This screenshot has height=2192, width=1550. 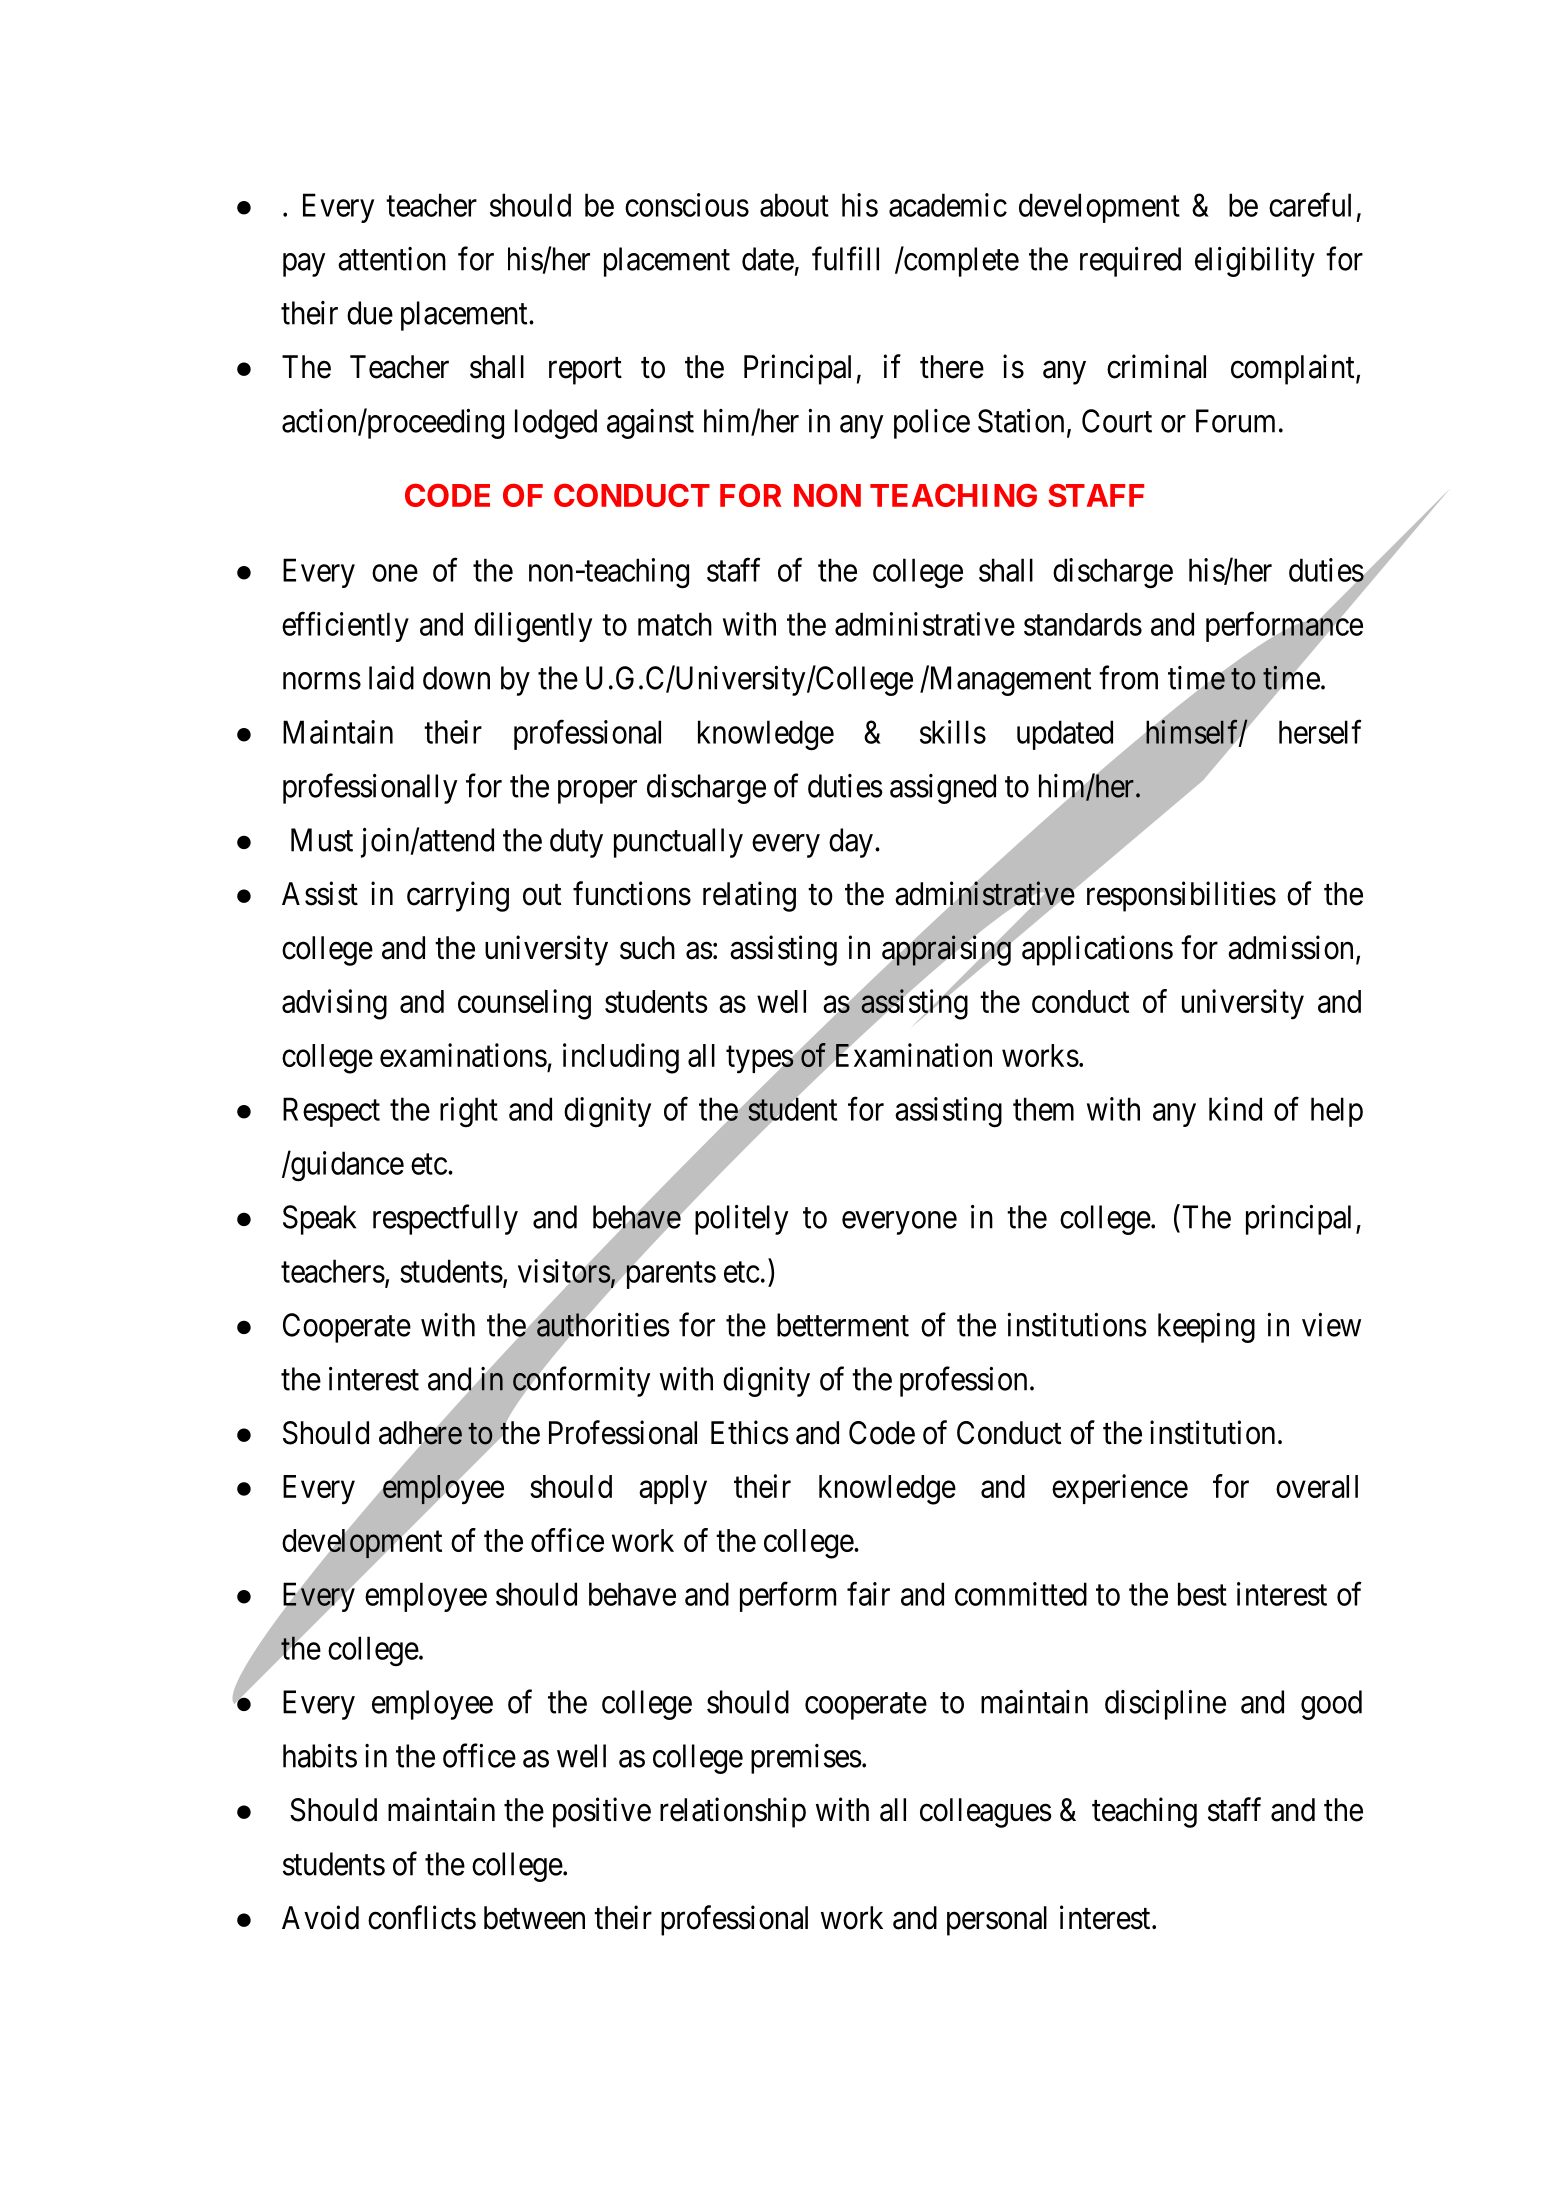 I want to click on attention, so click(x=392, y=259).
